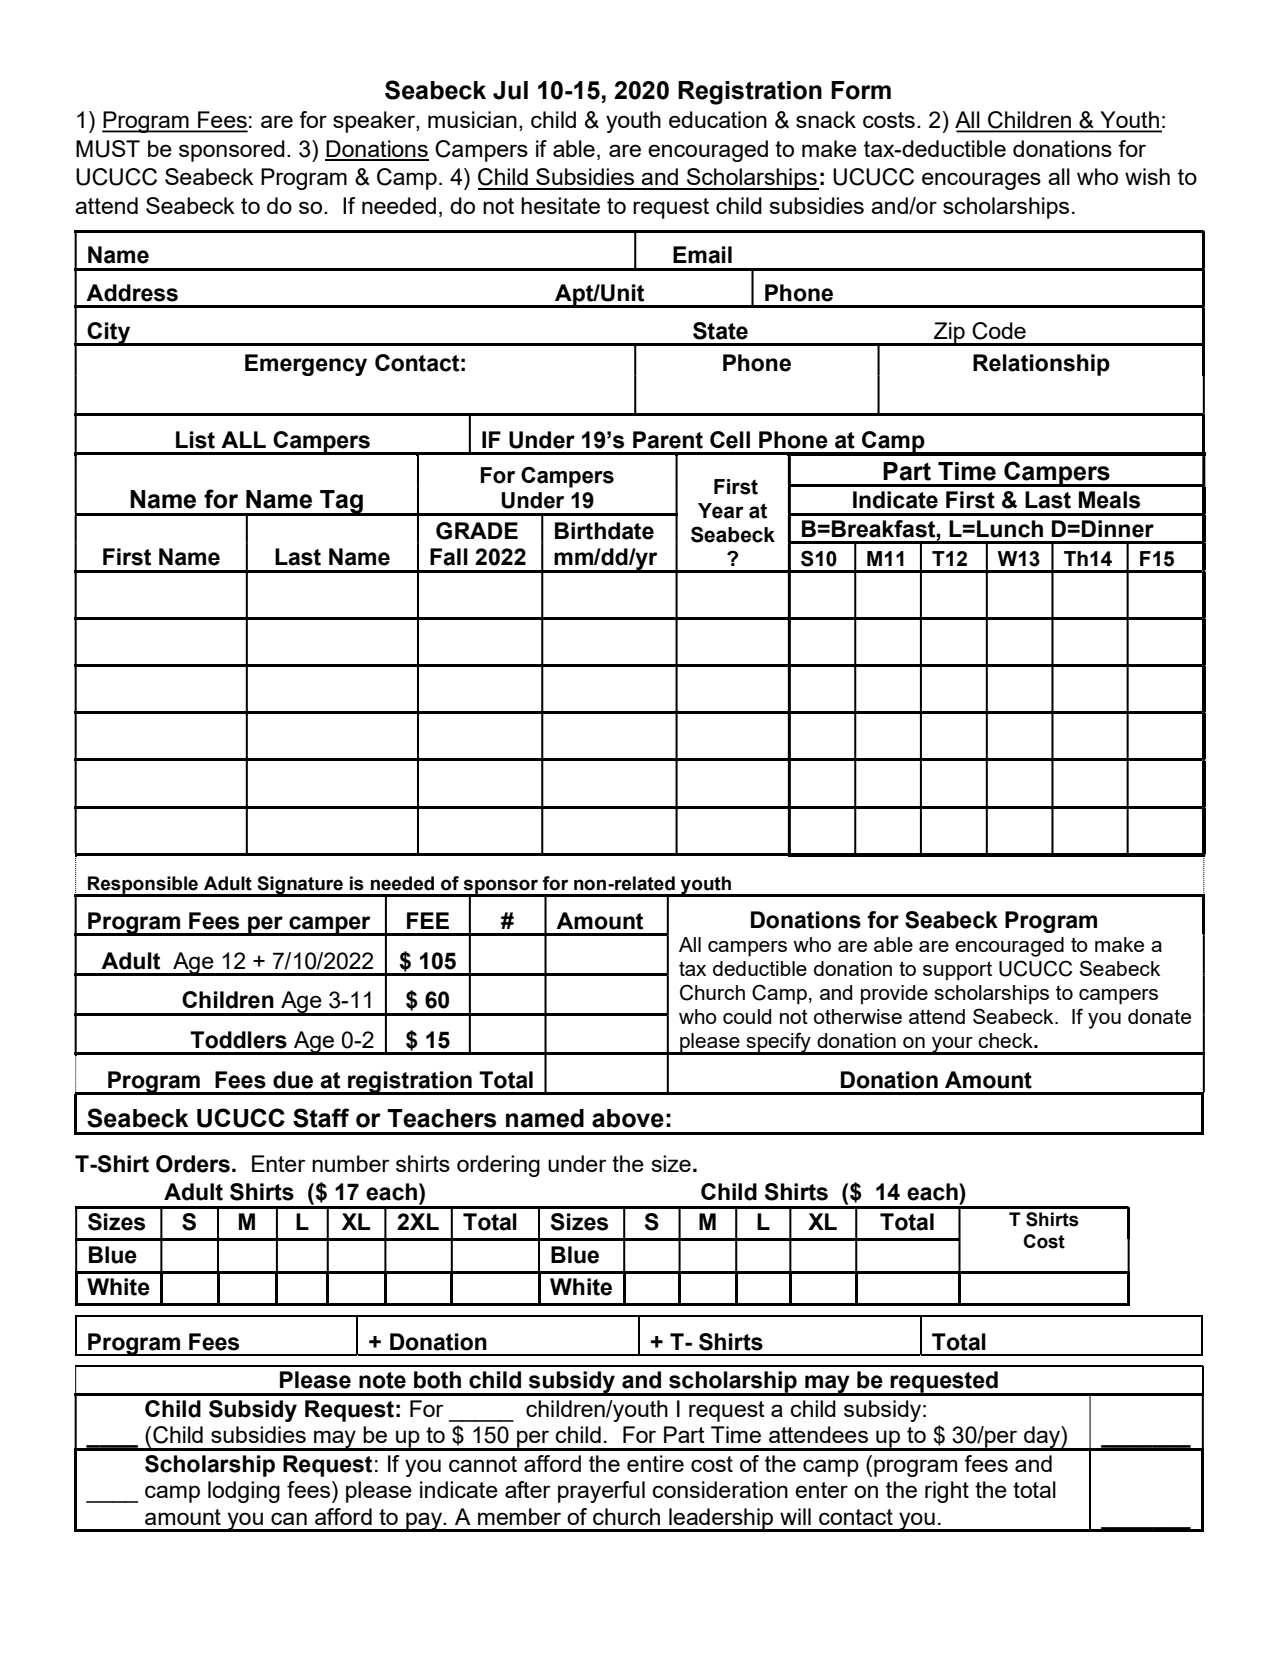  What do you see at coordinates (108, 149) in the image?
I see `MUST` at bounding box center [108, 149].
